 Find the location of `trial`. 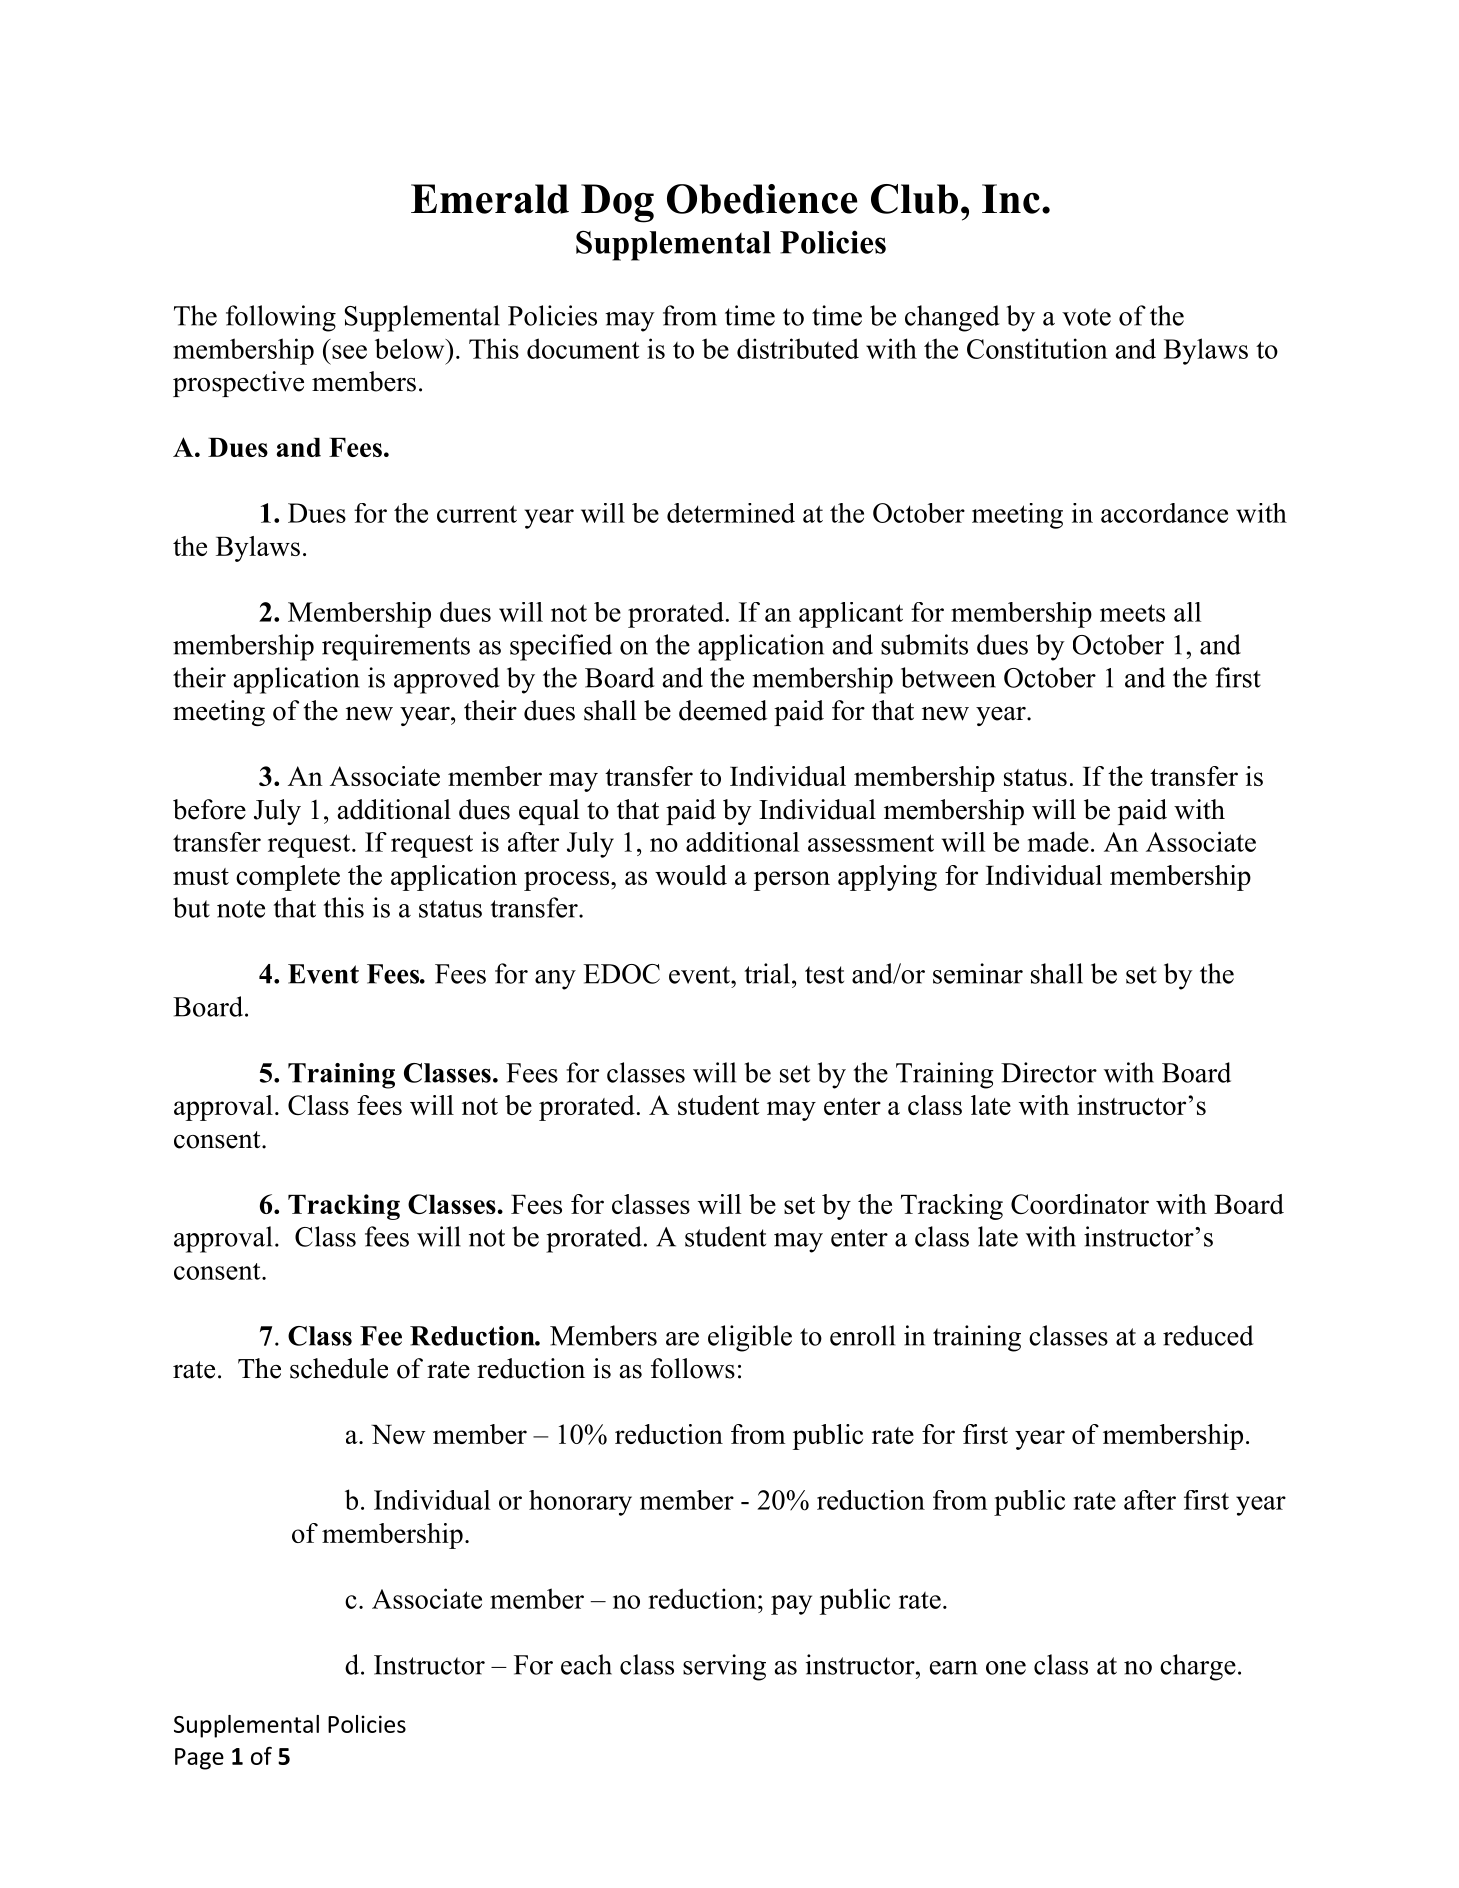

trial is located at coordinates (767, 973).
